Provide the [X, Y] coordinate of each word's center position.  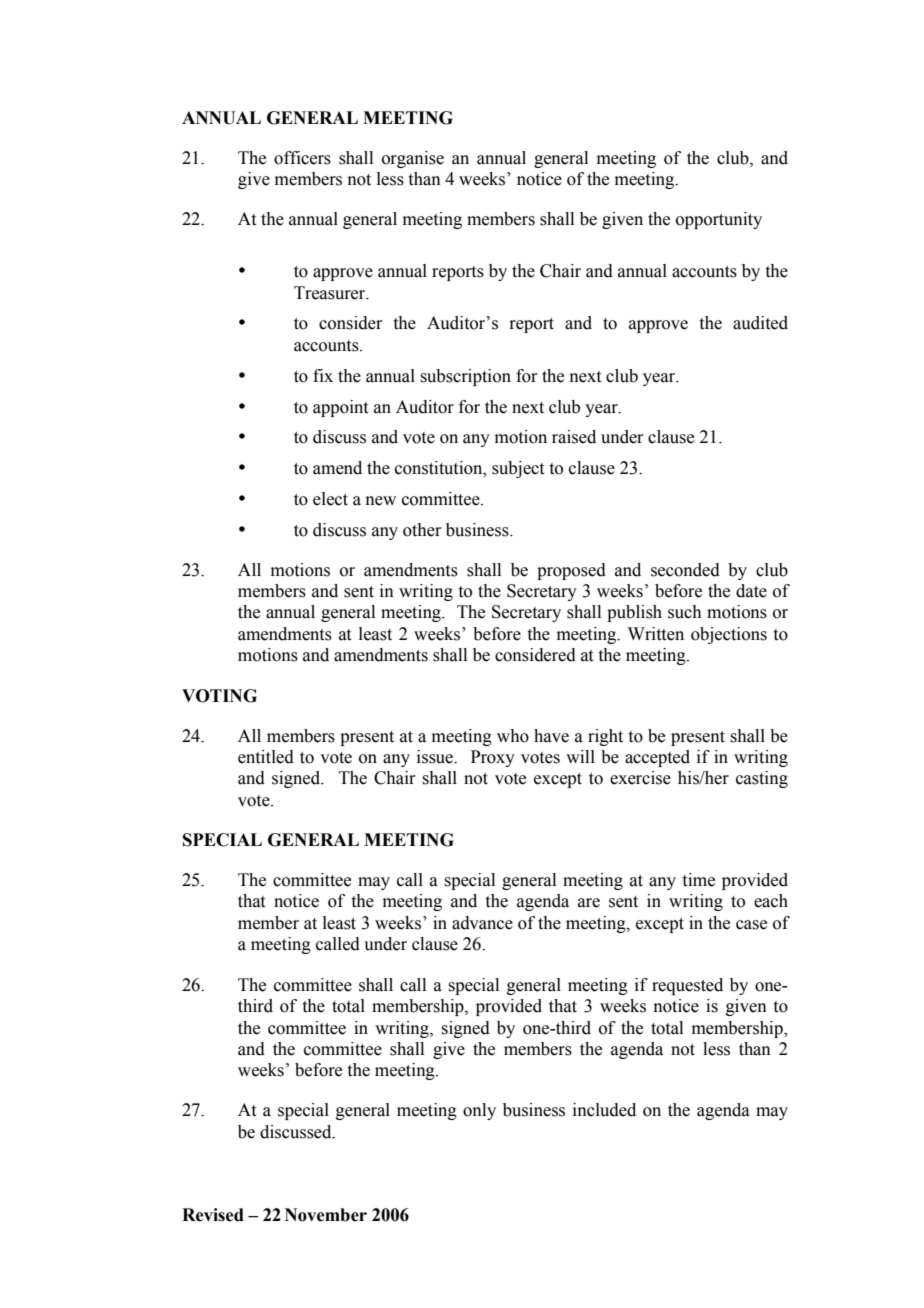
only [479, 1111]
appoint [340, 408]
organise [413, 159]
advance [482, 923]
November [326, 1215]
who [513, 736]
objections [729, 635]
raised [574, 437]
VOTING [219, 696]
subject [518, 469]
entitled [266, 757]
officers [302, 158]
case [751, 925]
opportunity [719, 220]
